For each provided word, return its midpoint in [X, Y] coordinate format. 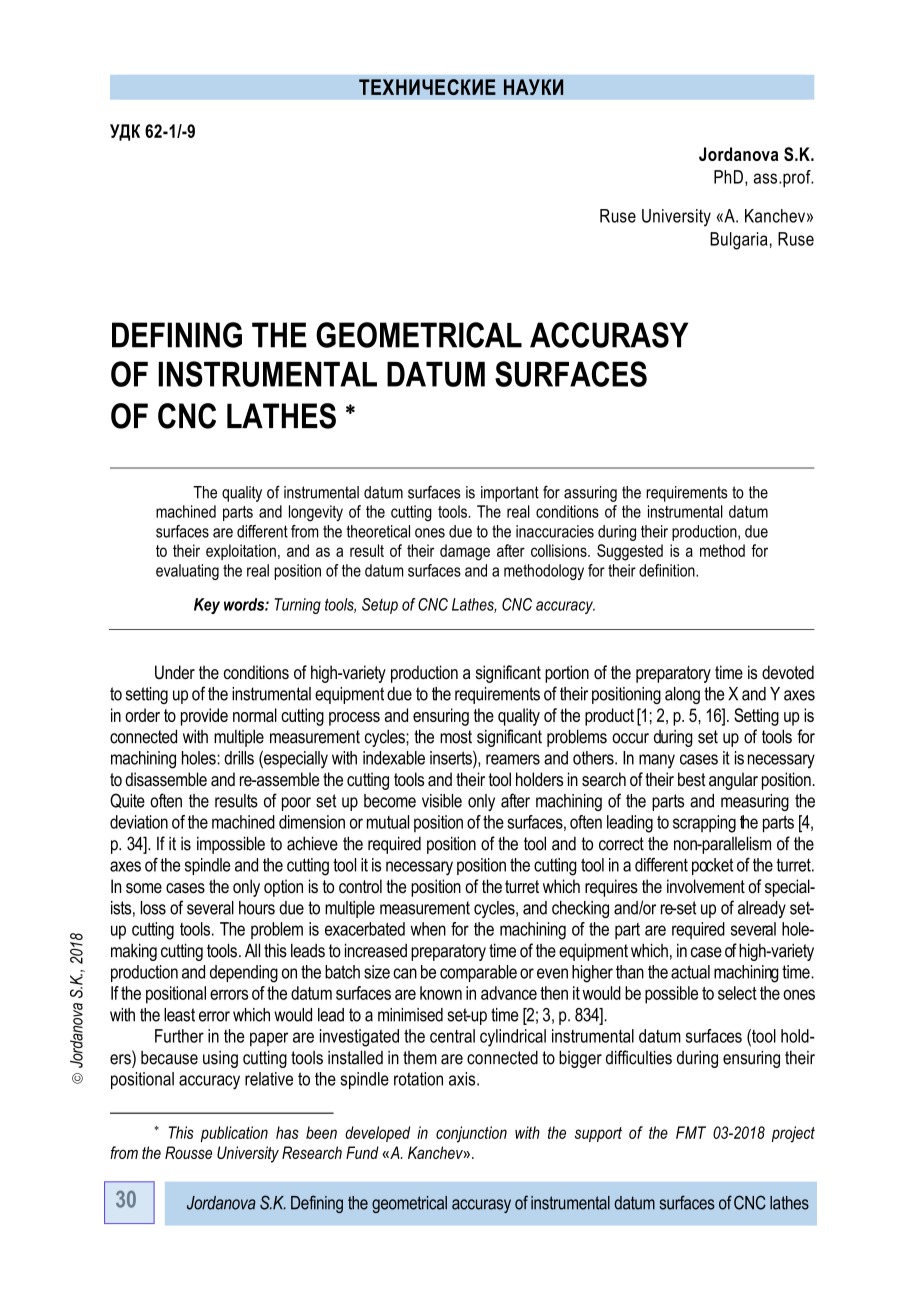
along [682, 695]
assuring [590, 494]
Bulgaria [738, 241]
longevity [316, 513]
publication [234, 1134]
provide [204, 717]
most [456, 737]
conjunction [471, 1134]
